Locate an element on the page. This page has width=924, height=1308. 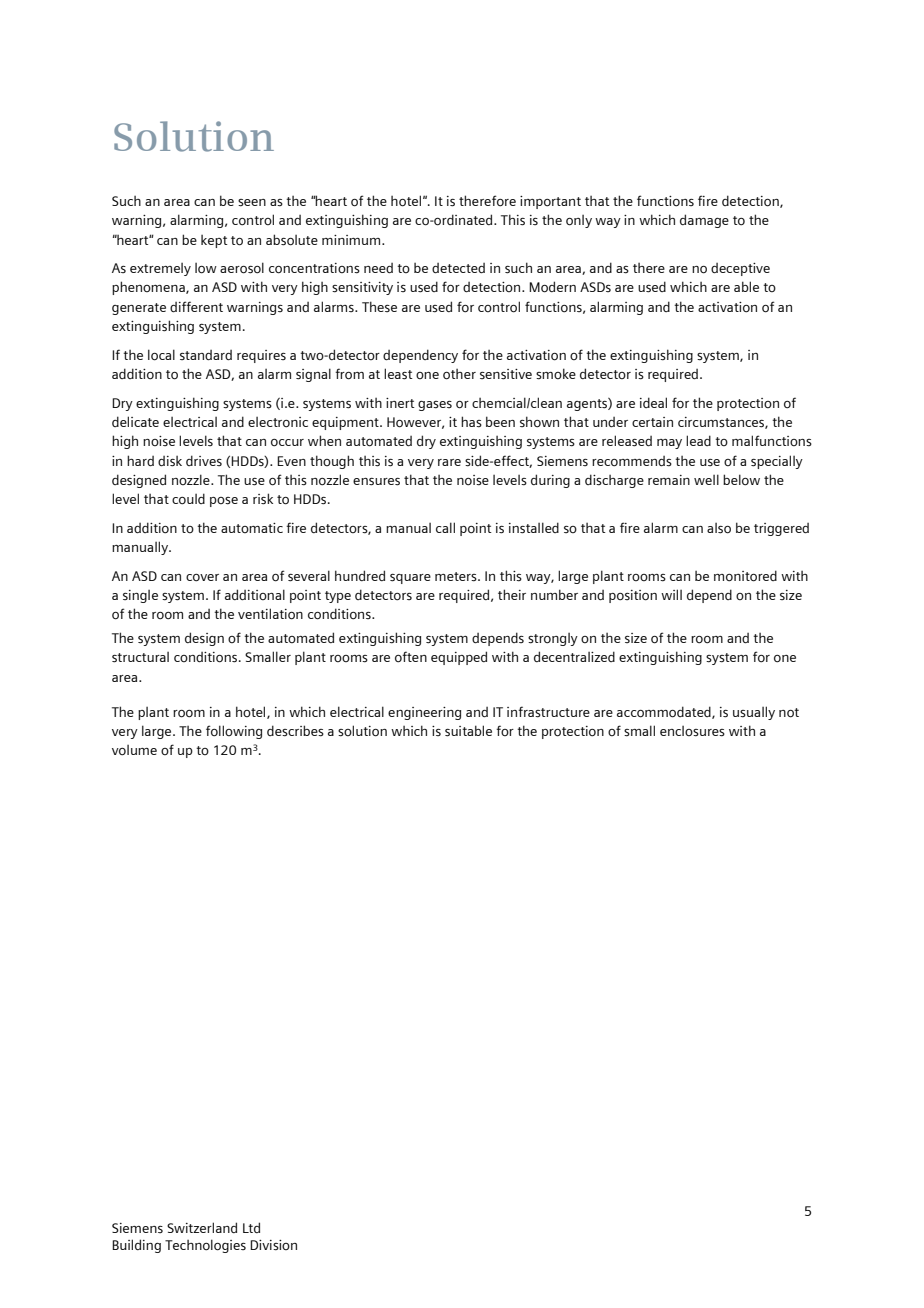
engineering is located at coordinates (424, 713).
